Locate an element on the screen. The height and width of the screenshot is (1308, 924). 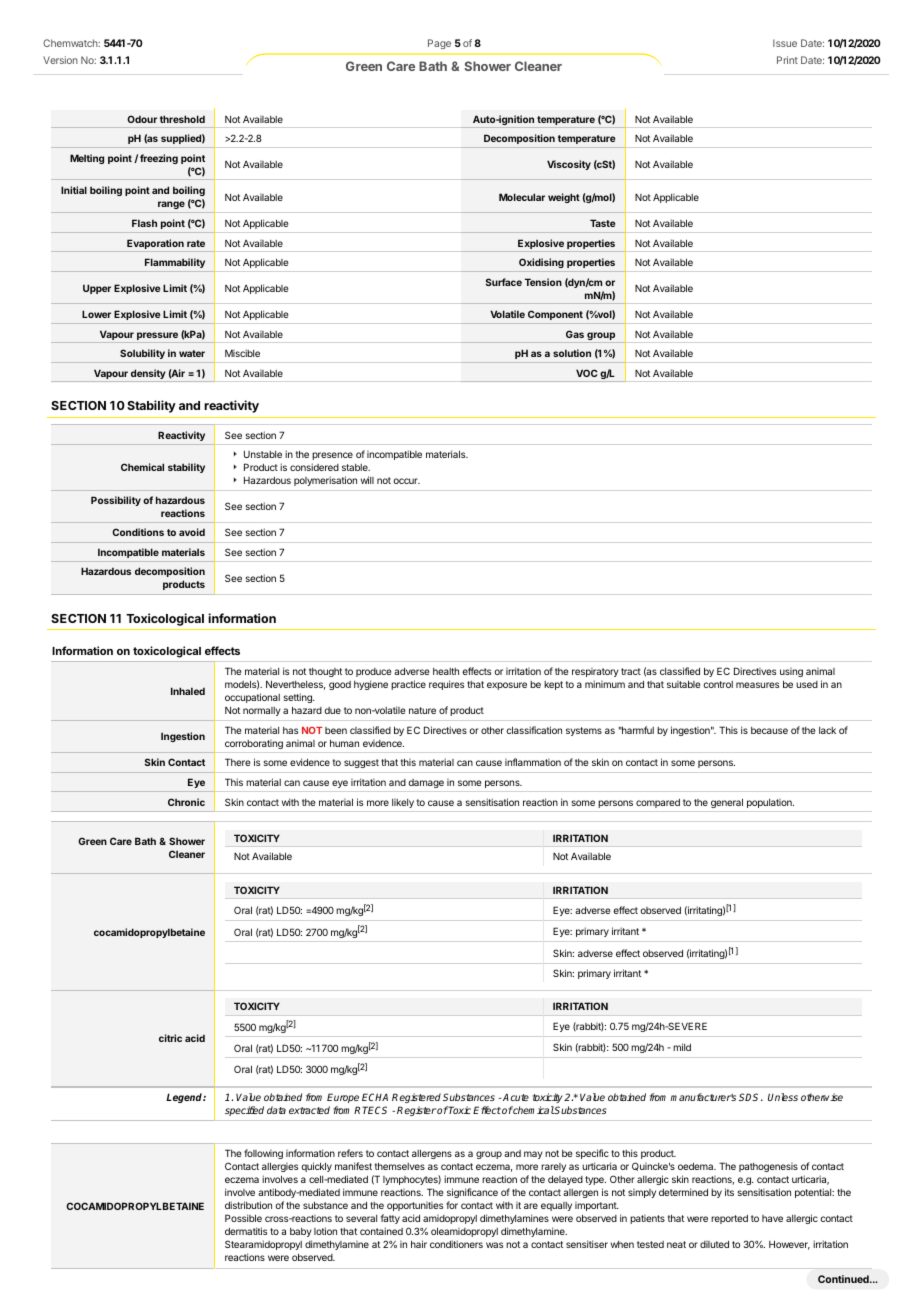
Possible is located at coordinates (243, 1218).
